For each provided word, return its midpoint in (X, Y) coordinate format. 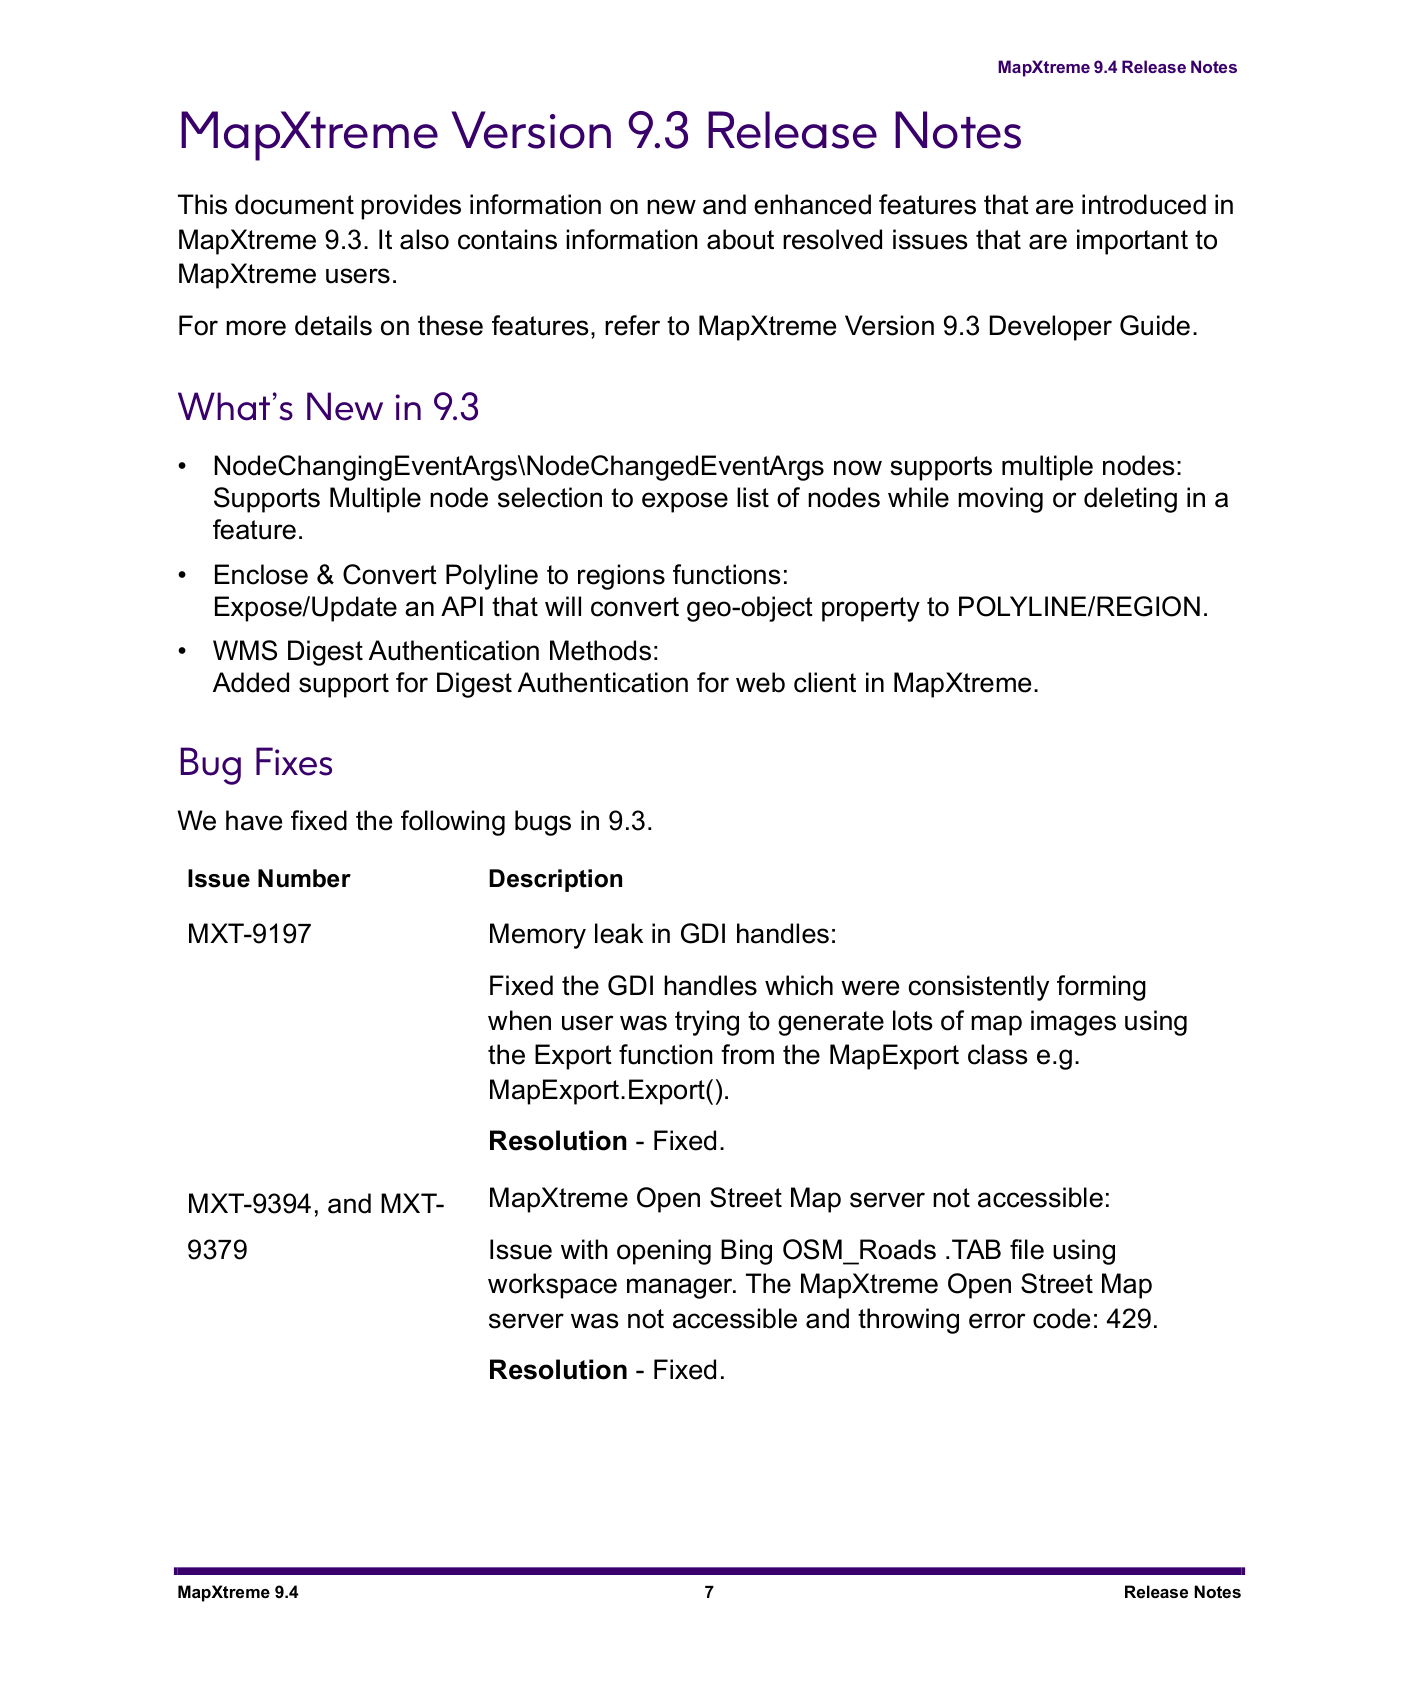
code (1061, 1318)
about (740, 239)
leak (619, 933)
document (294, 204)
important (1132, 242)
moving (1000, 500)
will (563, 606)
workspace (552, 1286)
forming (1101, 988)
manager (681, 1288)
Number (304, 878)
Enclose (261, 574)
